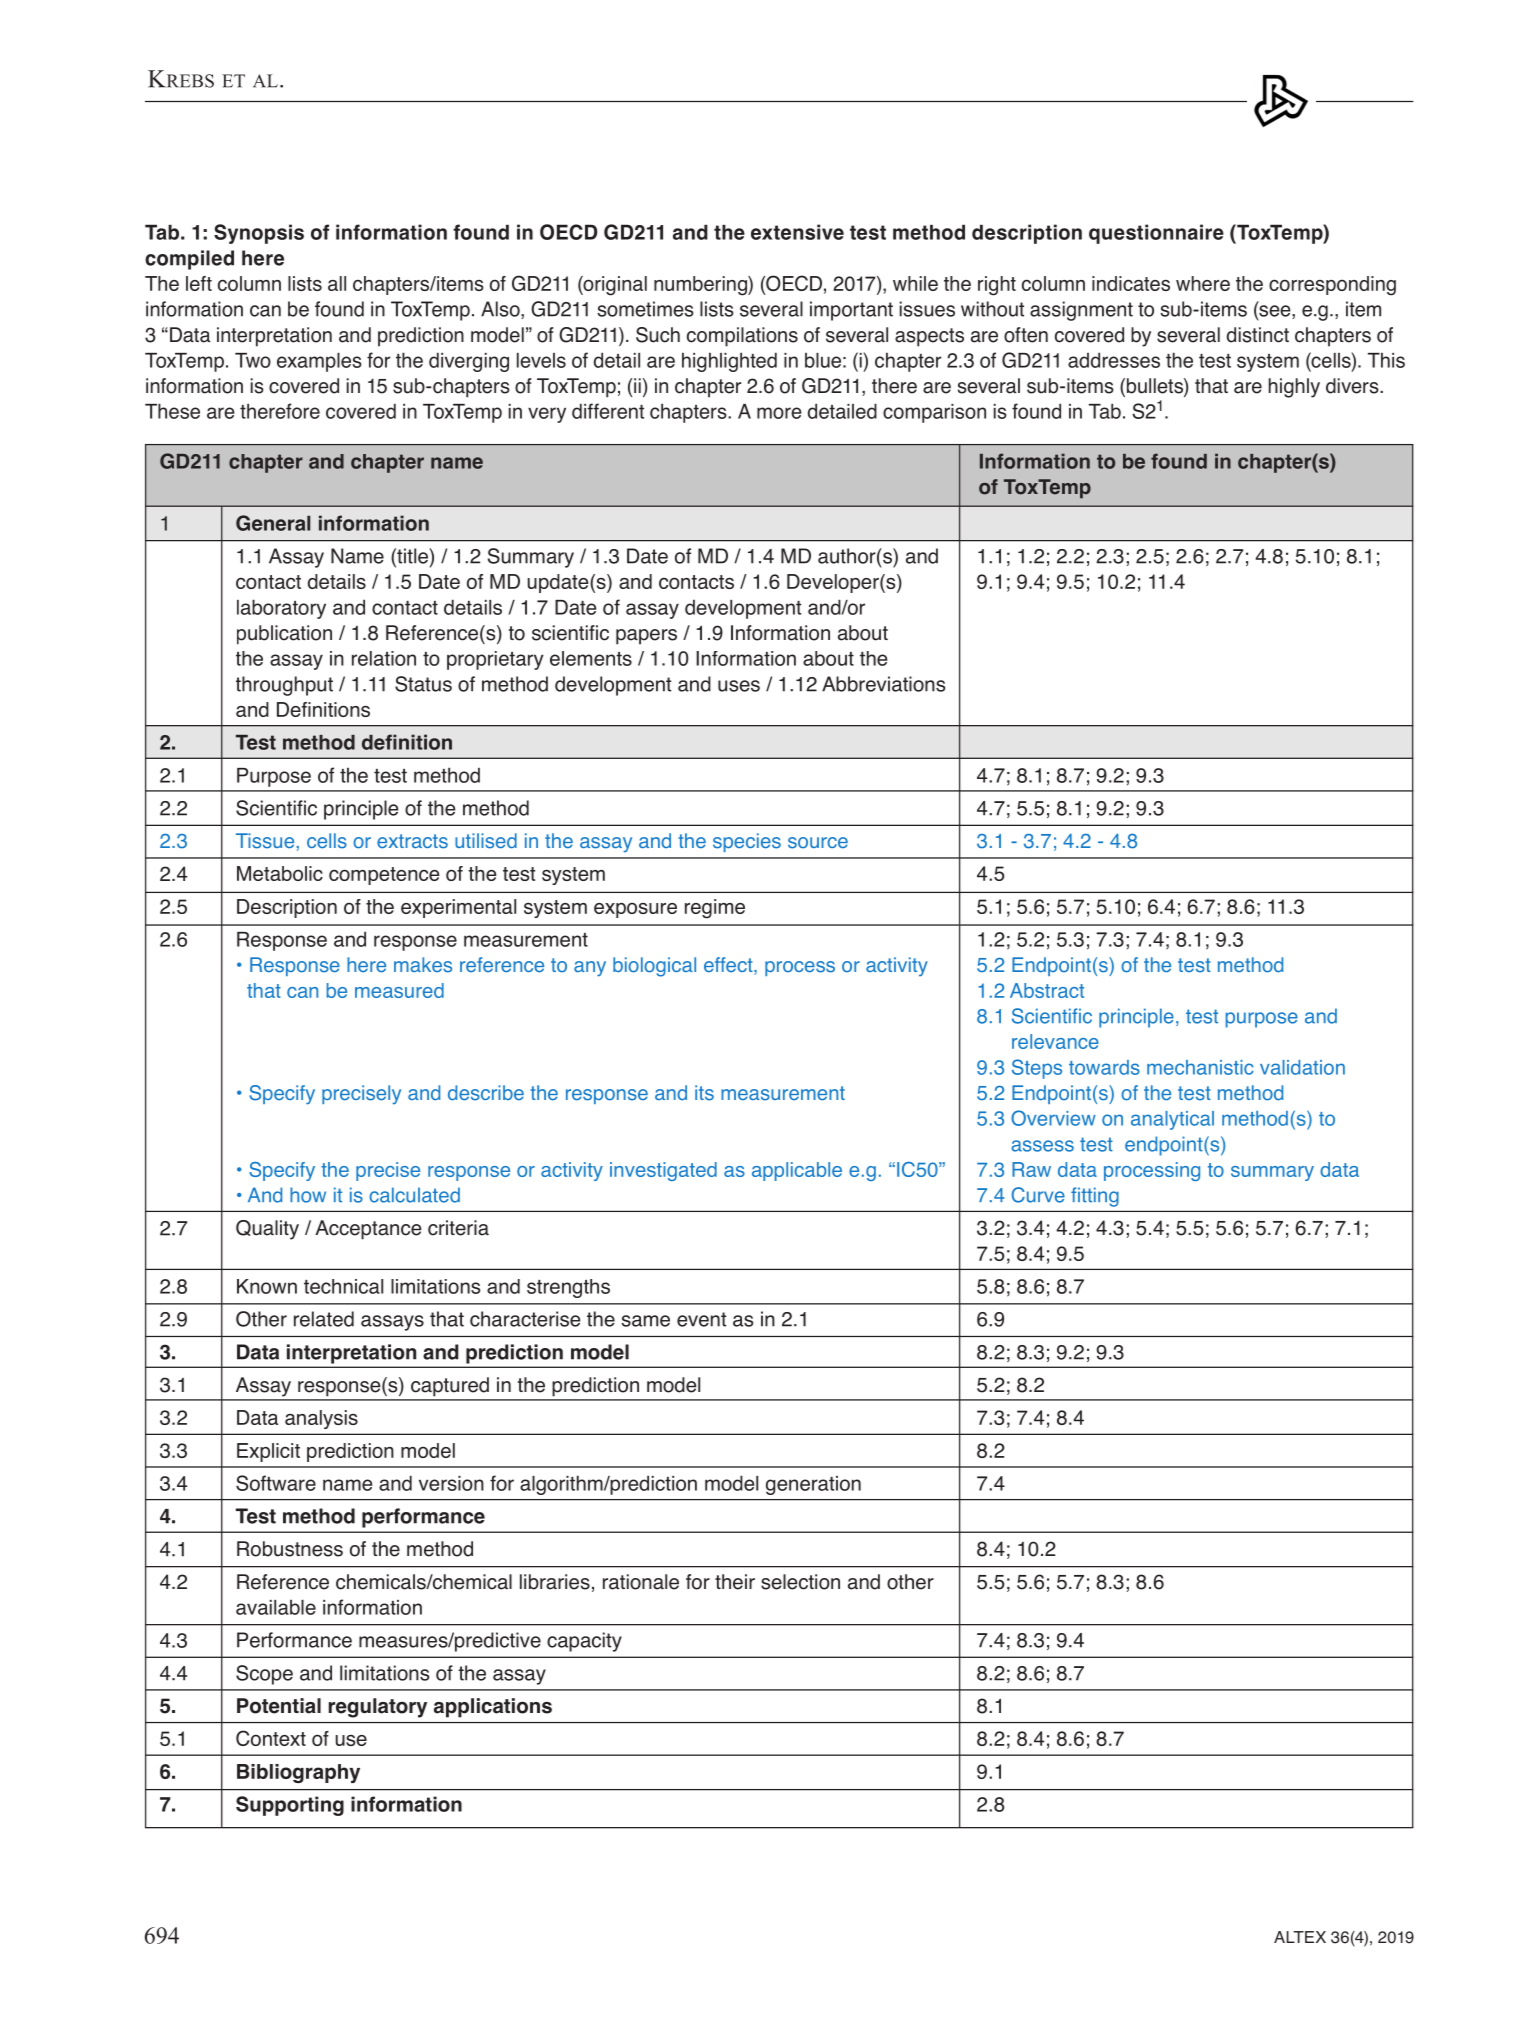  What do you see at coordinates (290, 1806) in the image?
I see `Supporting` at bounding box center [290, 1806].
